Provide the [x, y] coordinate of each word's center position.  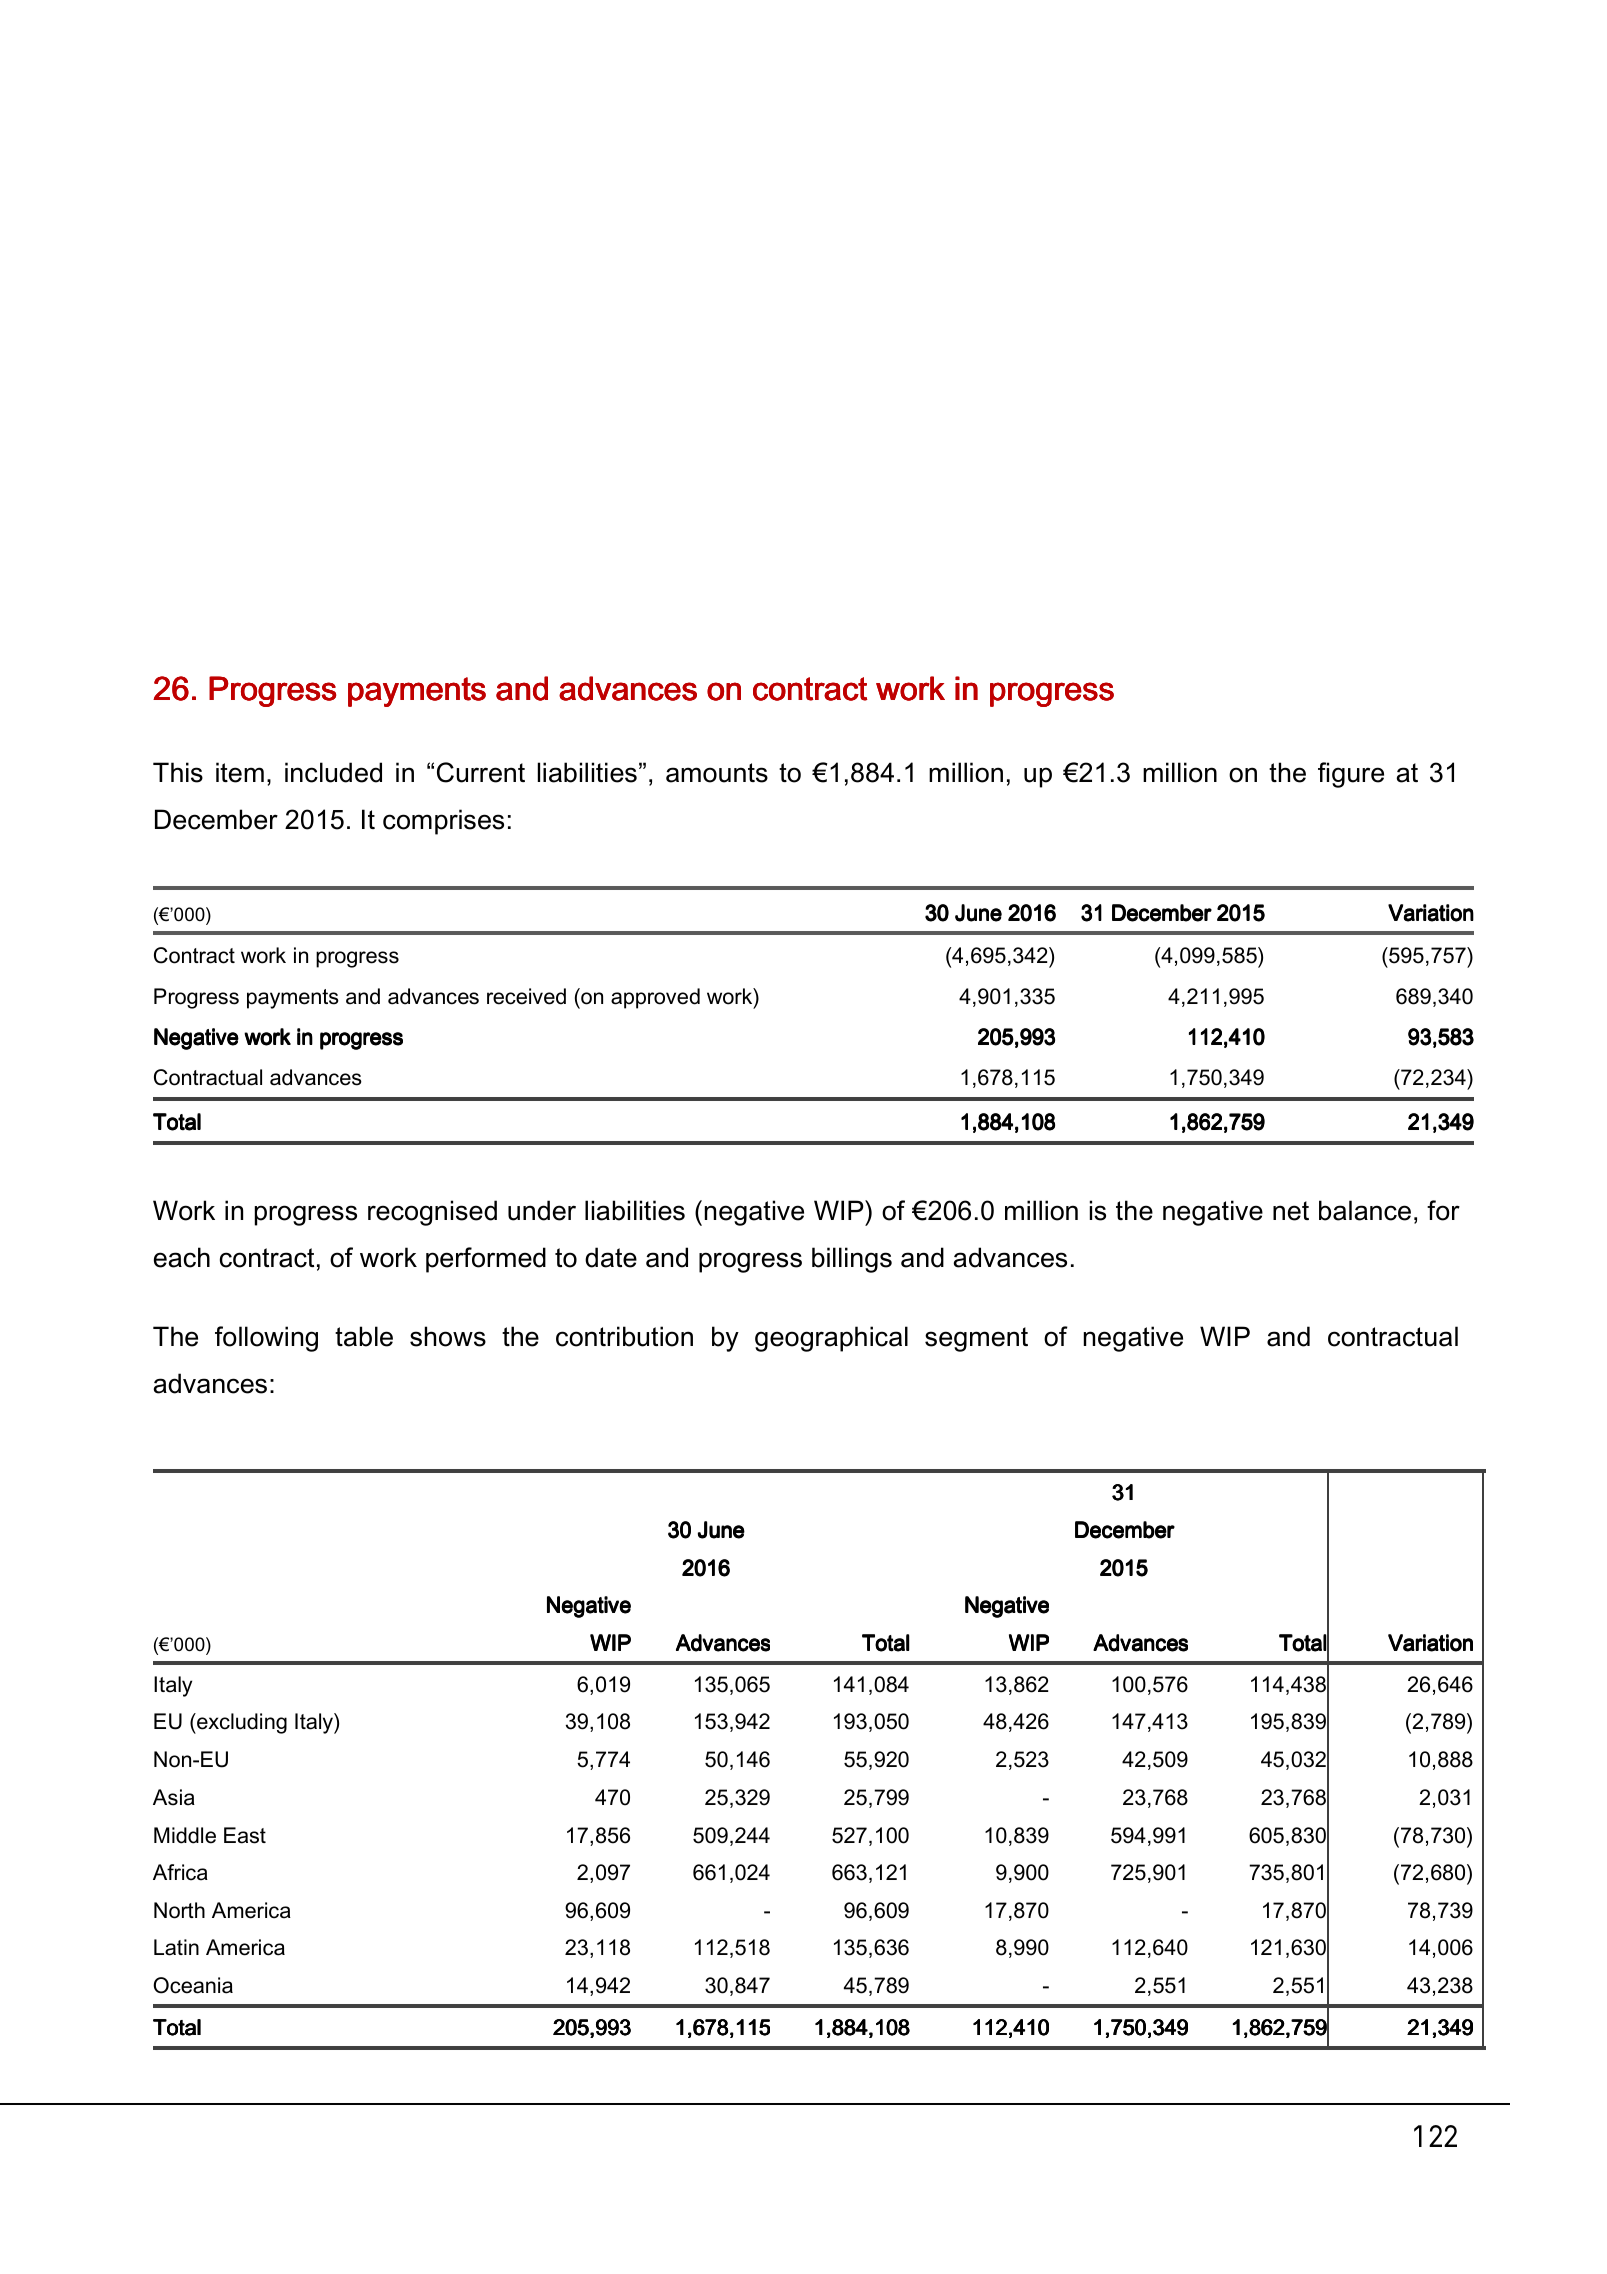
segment [976, 1339]
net [1291, 1211]
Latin [176, 1947]
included [333, 772]
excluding [241, 1723]
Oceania [193, 1985]
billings [852, 1260]
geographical [831, 1339]
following [266, 1339]
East [245, 1835]
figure [1351, 775]
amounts [717, 773]
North [179, 1910]
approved [655, 998]
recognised [432, 1213]
